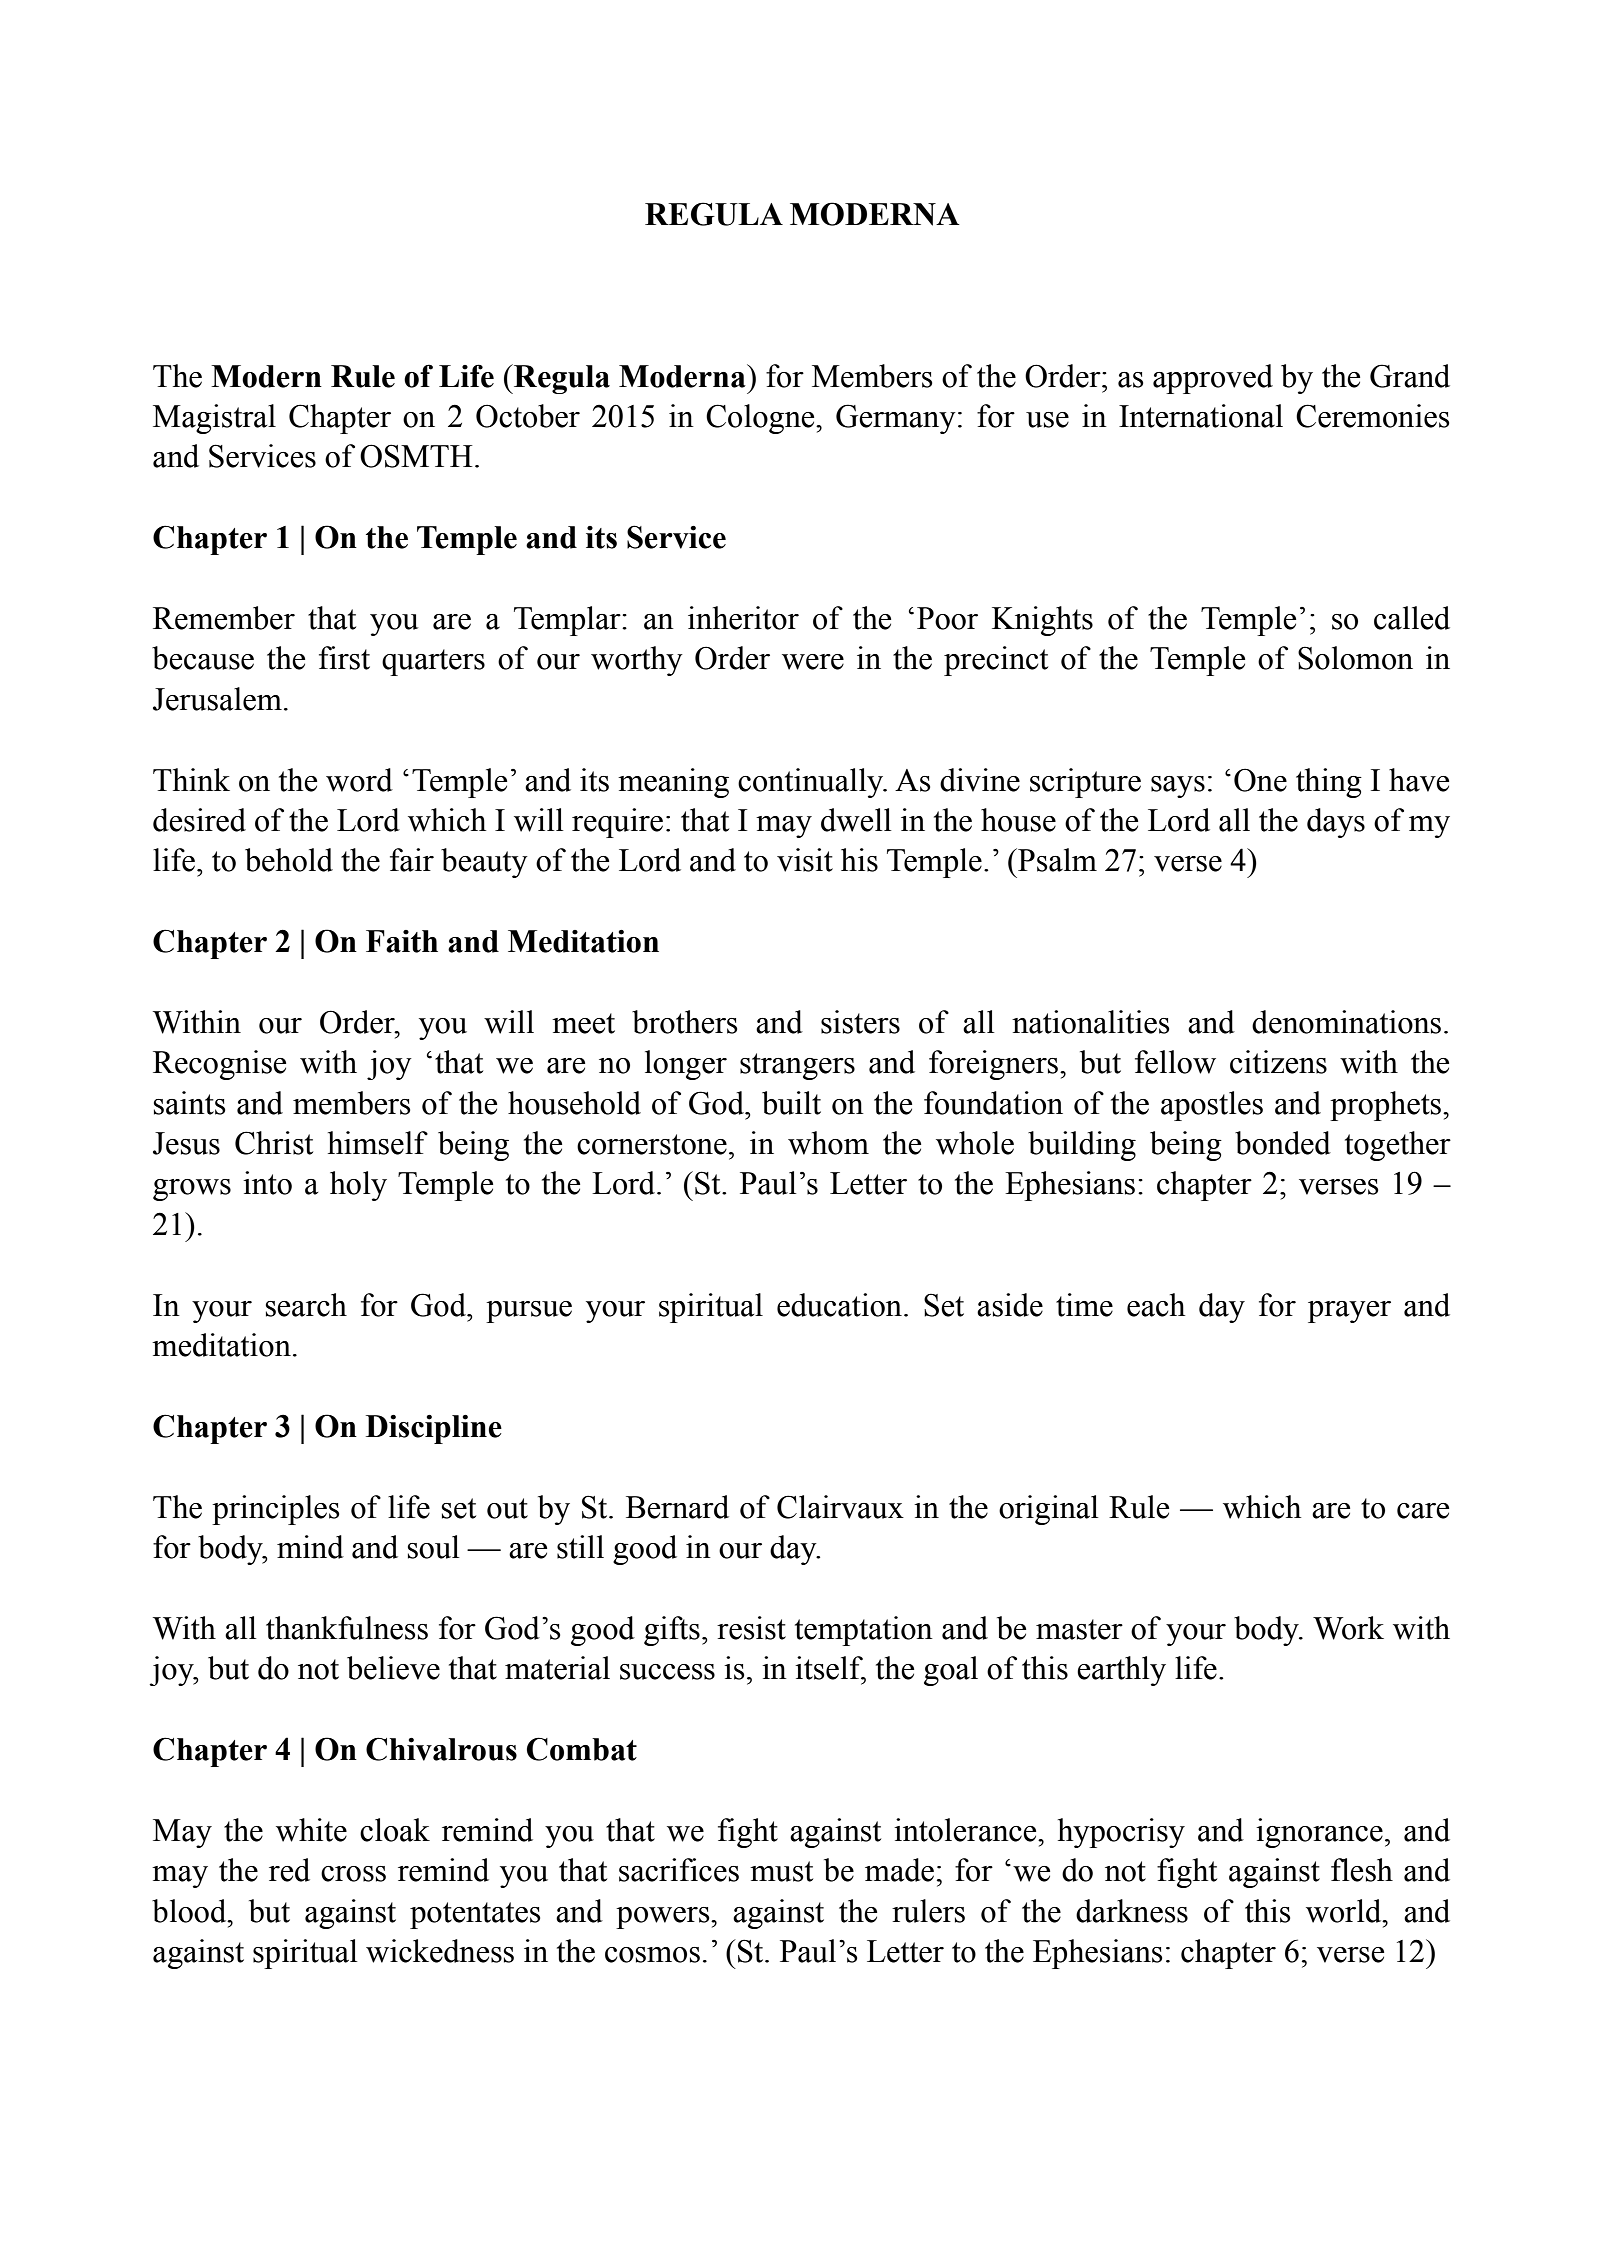 The image size is (1603, 2267). What do you see at coordinates (358, 1186) in the image?
I see `holy` at bounding box center [358, 1186].
